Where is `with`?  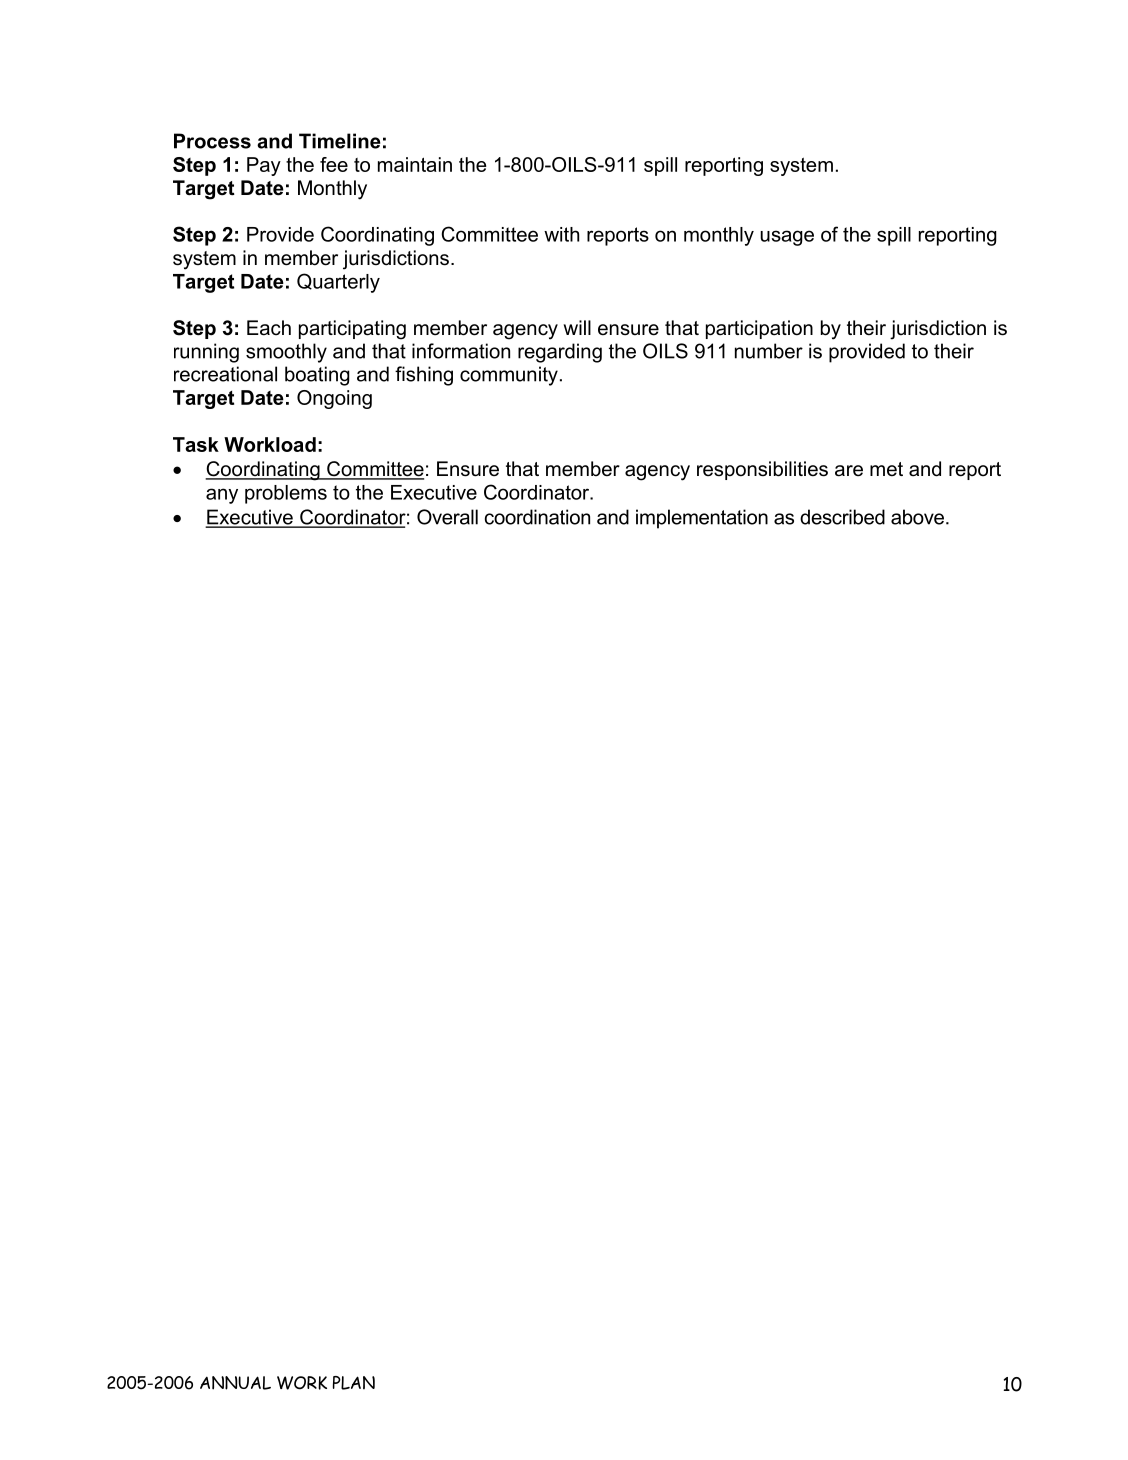 with is located at coordinates (561, 234).
